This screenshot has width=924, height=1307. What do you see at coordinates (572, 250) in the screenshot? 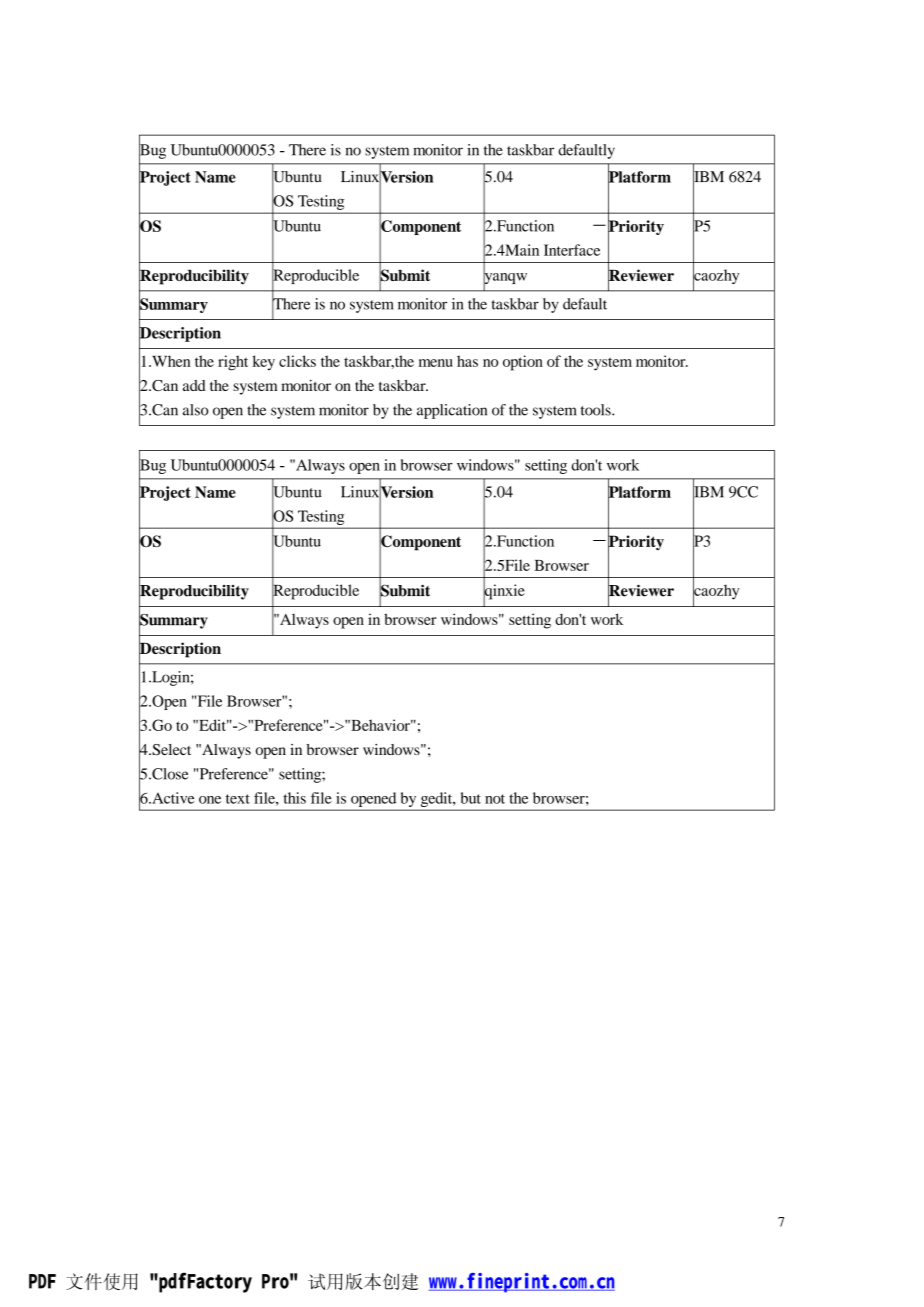
I see `Interface` at bounding box center [572, 250].
